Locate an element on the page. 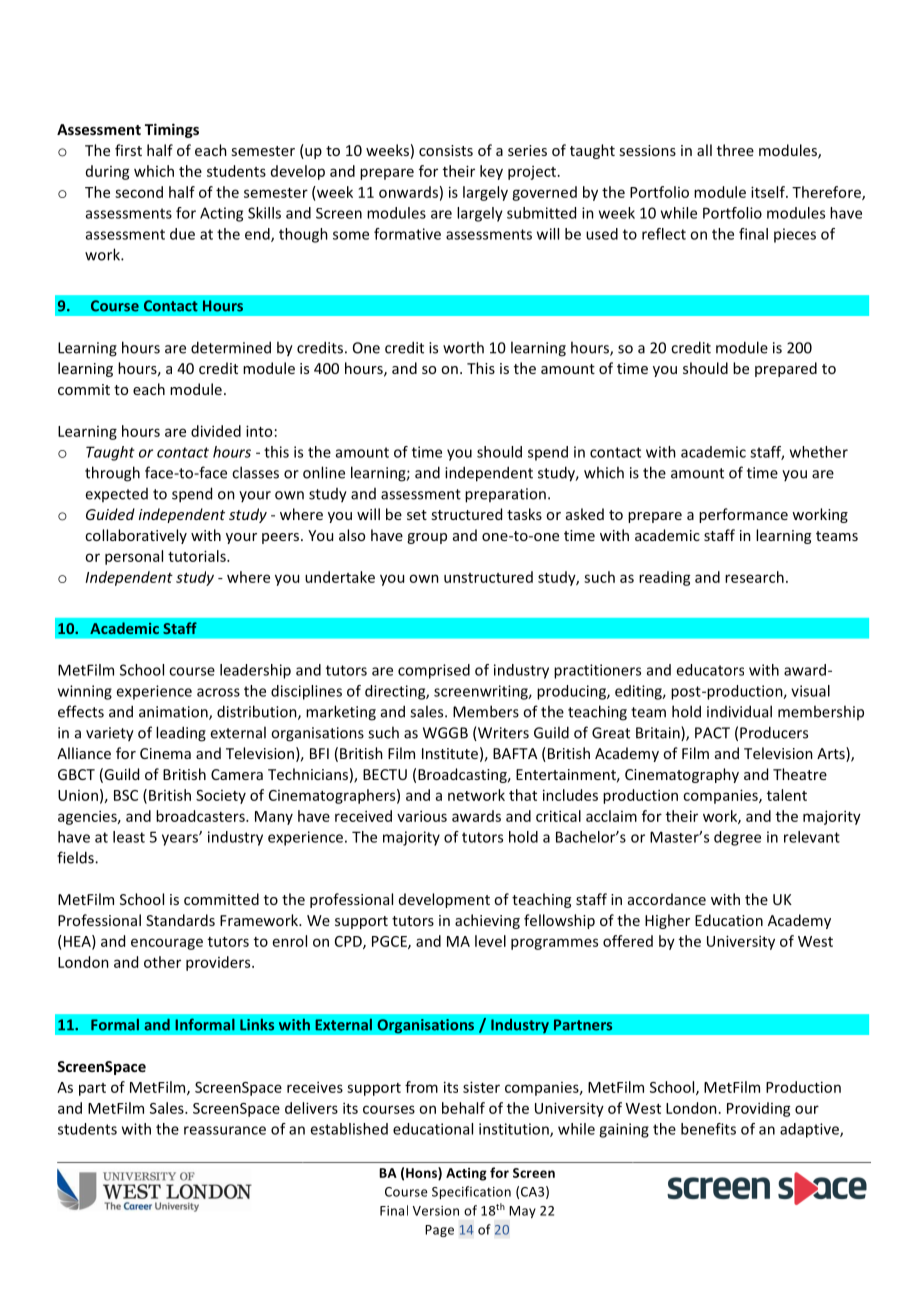  three is located at coordinates (735, 150).
